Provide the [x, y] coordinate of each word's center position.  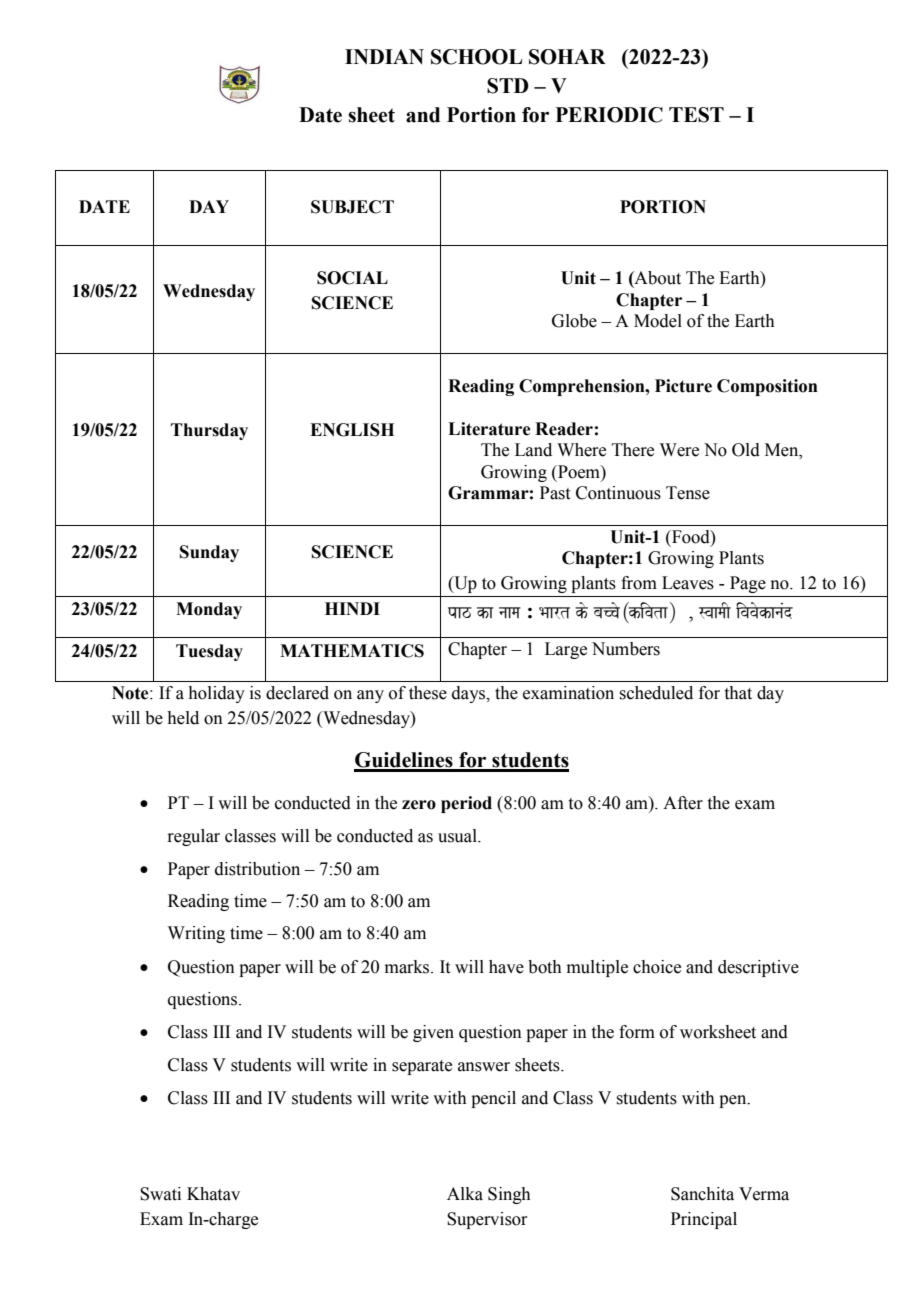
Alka [465, 1194]
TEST [696, 115]
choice [657, 967]
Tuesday [209, 652]
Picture [683, 386]
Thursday [209, 431]
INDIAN [384, 56]
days [470, 694]
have [506, 967]
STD [508, 86]
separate [422, 1067]
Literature [489, 429]
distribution [257, 869]
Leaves [688, 583]
